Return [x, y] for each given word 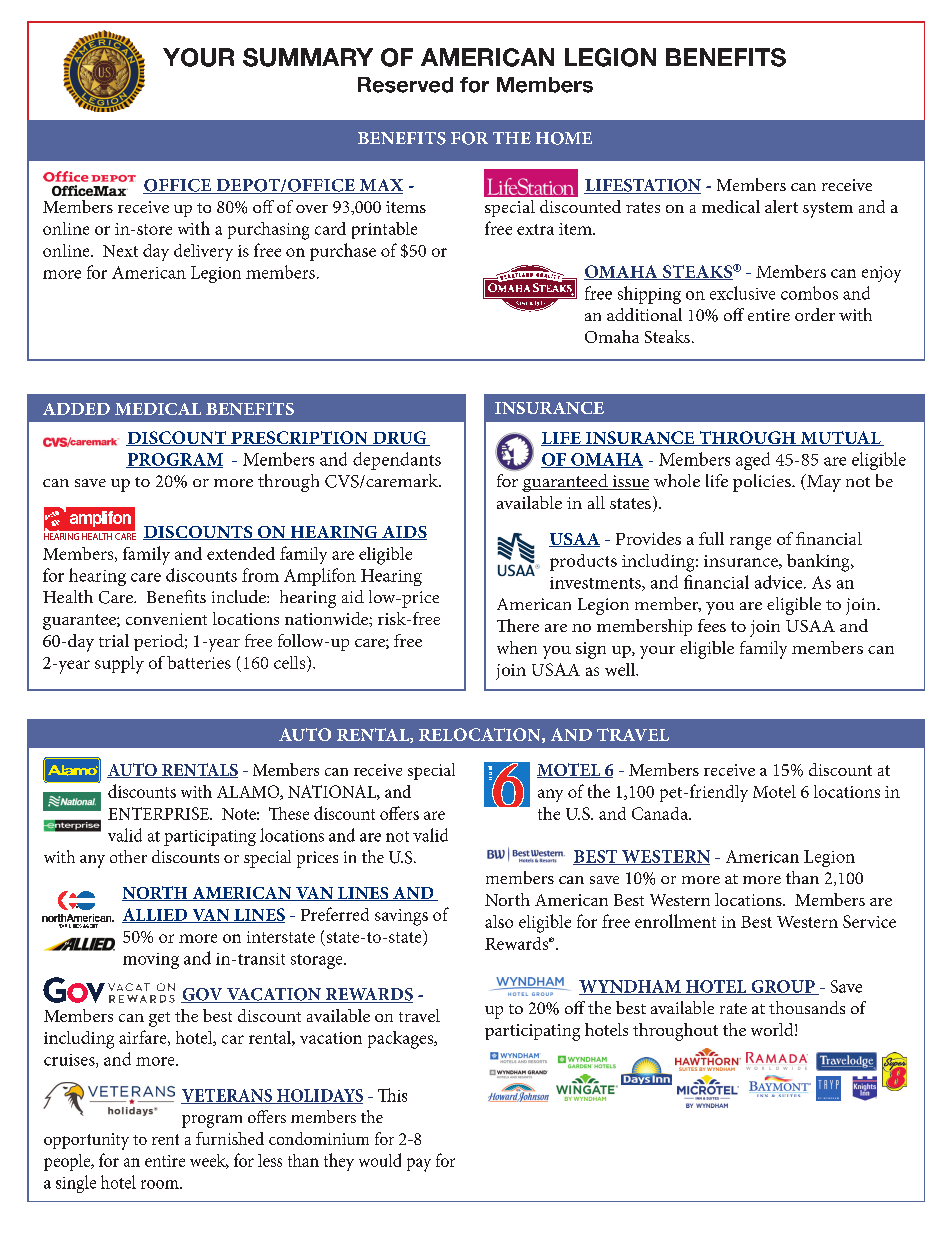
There [518, 625]
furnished [230, 1138]
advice [780, 582]
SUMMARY [308, 57]
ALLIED [156, 915]
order [815, 314]
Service [869, 921]
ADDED [76, 409]
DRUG [400, 438]
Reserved [405, 85]
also [499, 921]
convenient [166, 619]
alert [781, 206]
